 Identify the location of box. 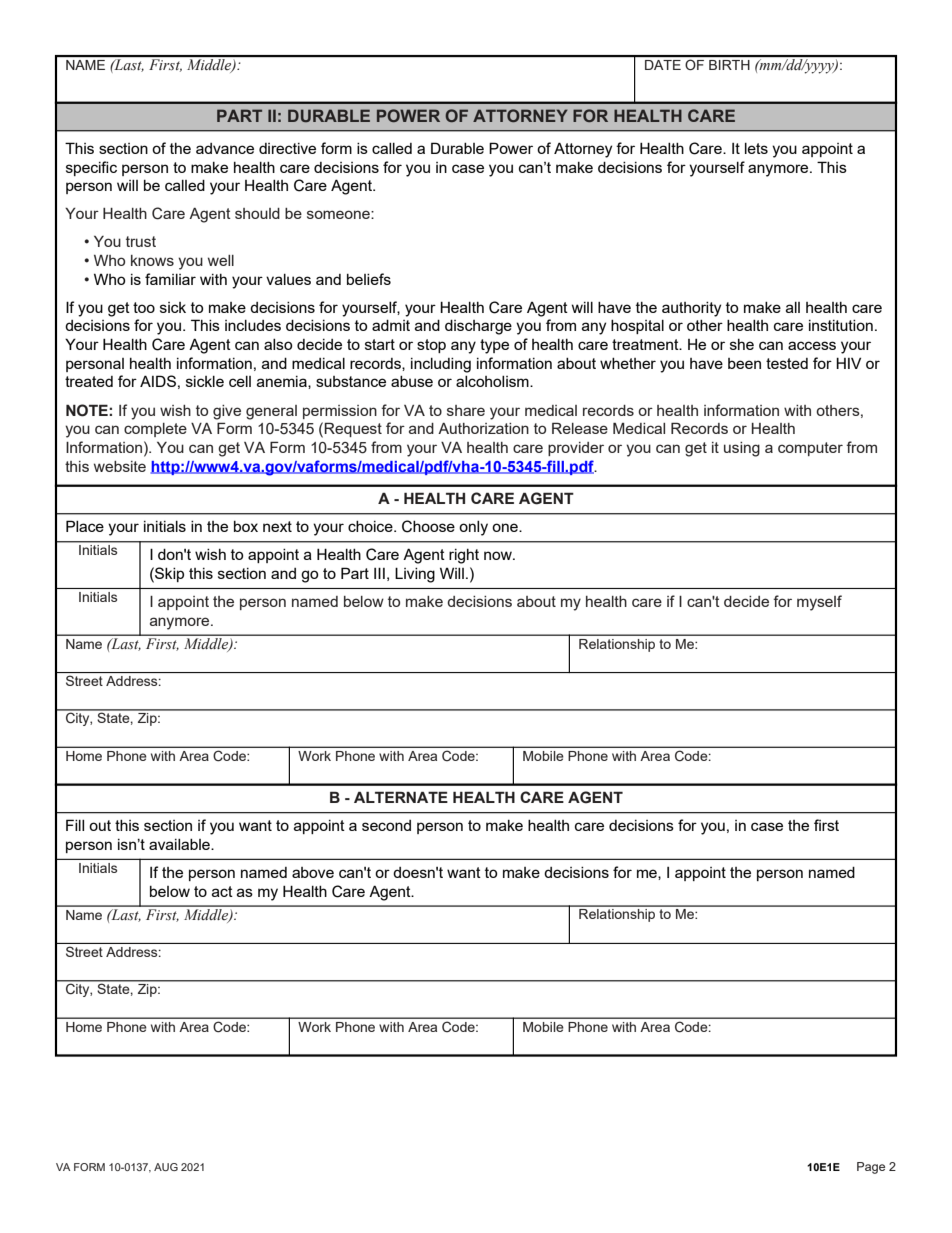
(246, 526).
